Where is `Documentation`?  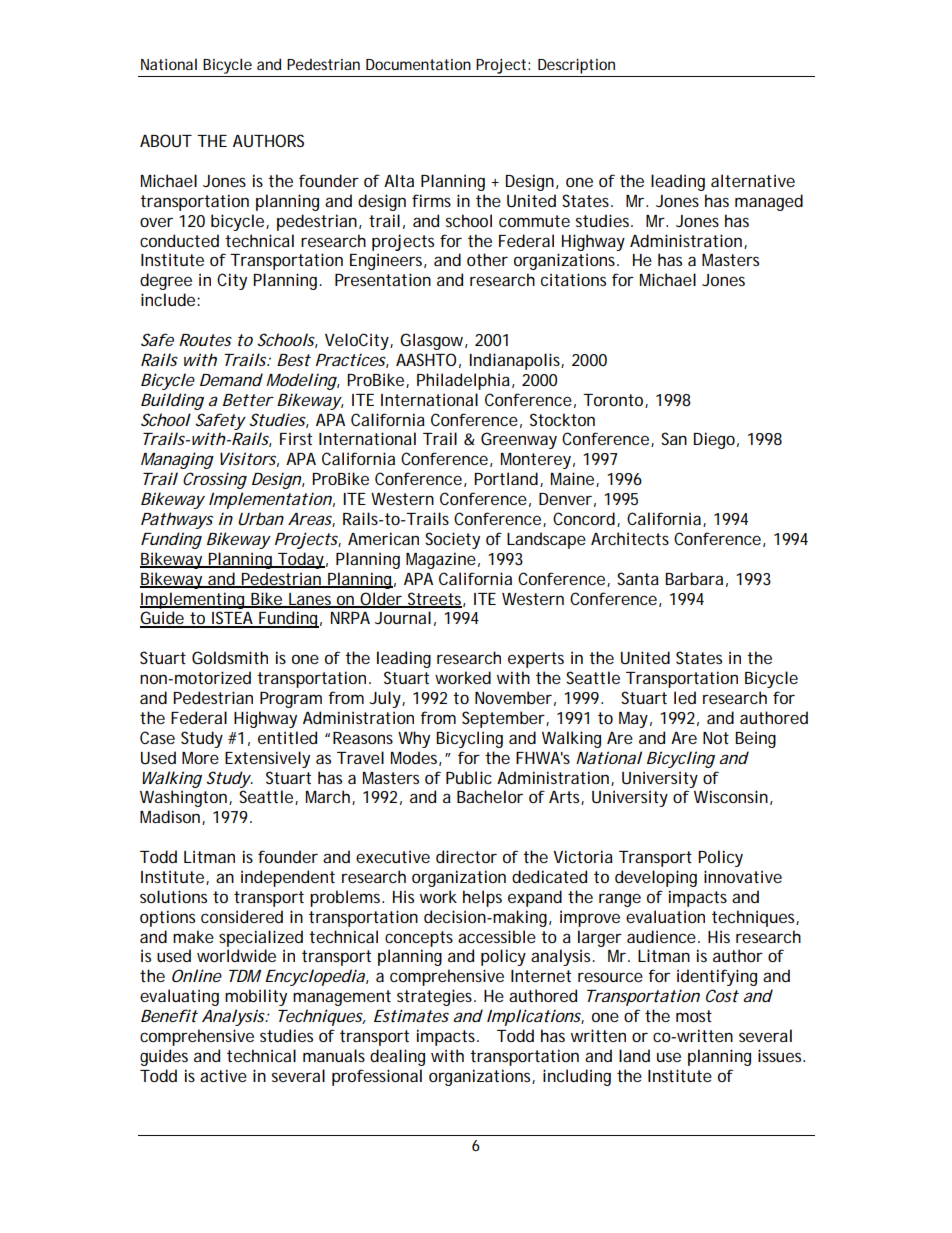
Documentation is located at coordinates (418, 64).
